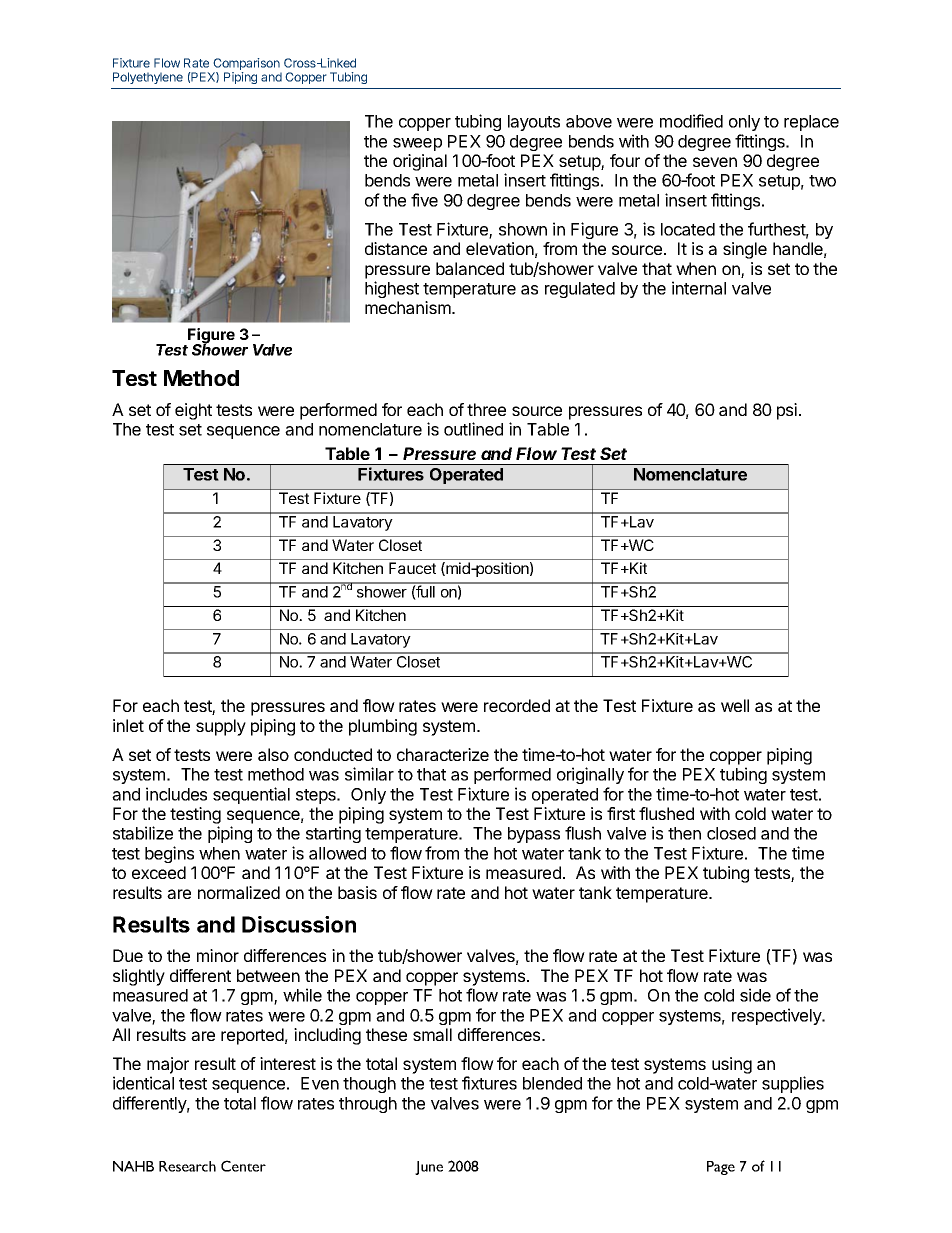 The width and height of the screenshot is (952, 1233). What do you see at coordinates (699, 288) in the screenshot?
I see `internal` at bounding box center [699, 288].
